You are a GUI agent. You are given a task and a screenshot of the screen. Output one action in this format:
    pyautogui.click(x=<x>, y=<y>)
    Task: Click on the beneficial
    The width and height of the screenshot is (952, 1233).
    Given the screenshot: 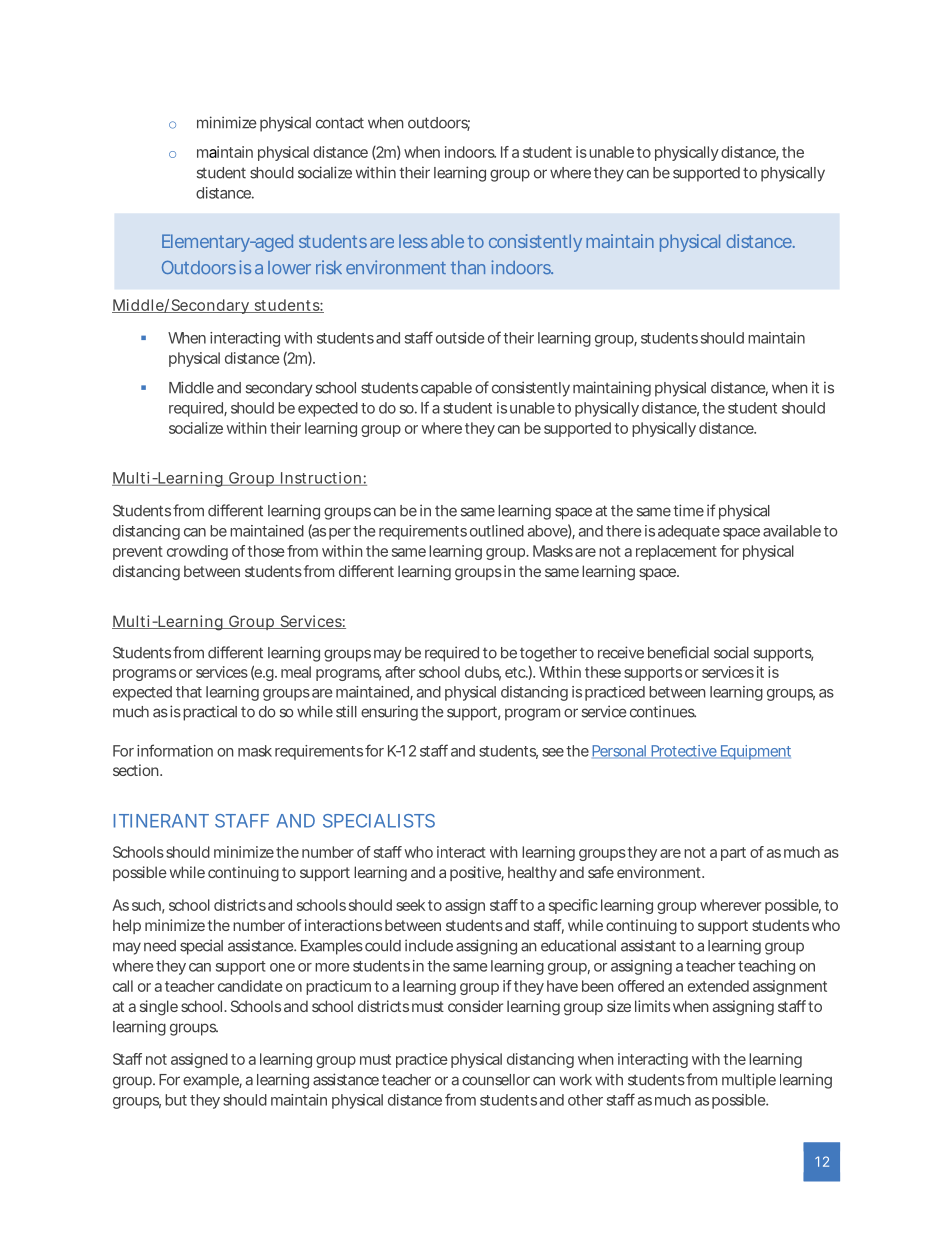 What is the action you would take?
    pyautogui.click(x=678, y=652)
